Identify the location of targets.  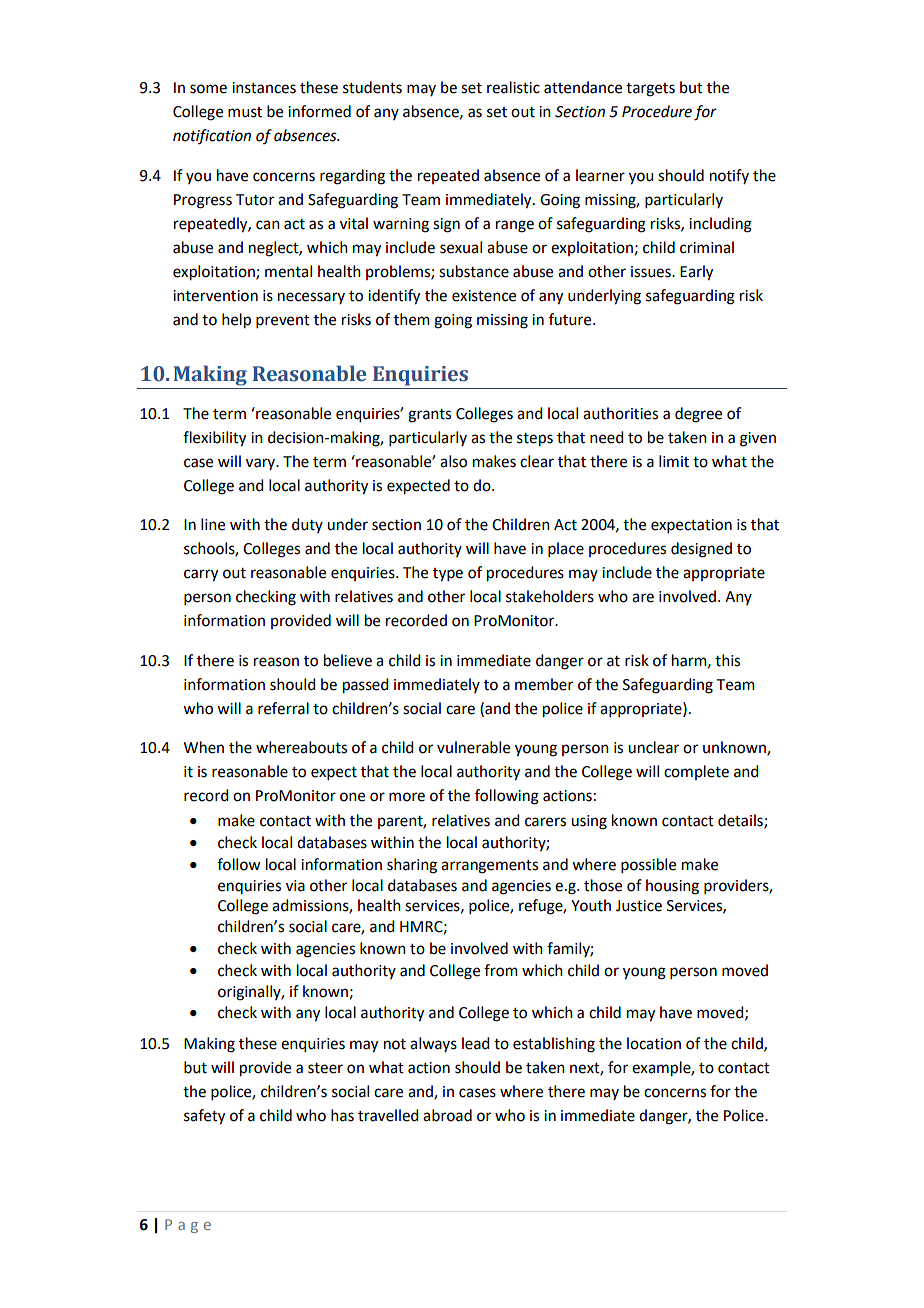
(650, 90).
